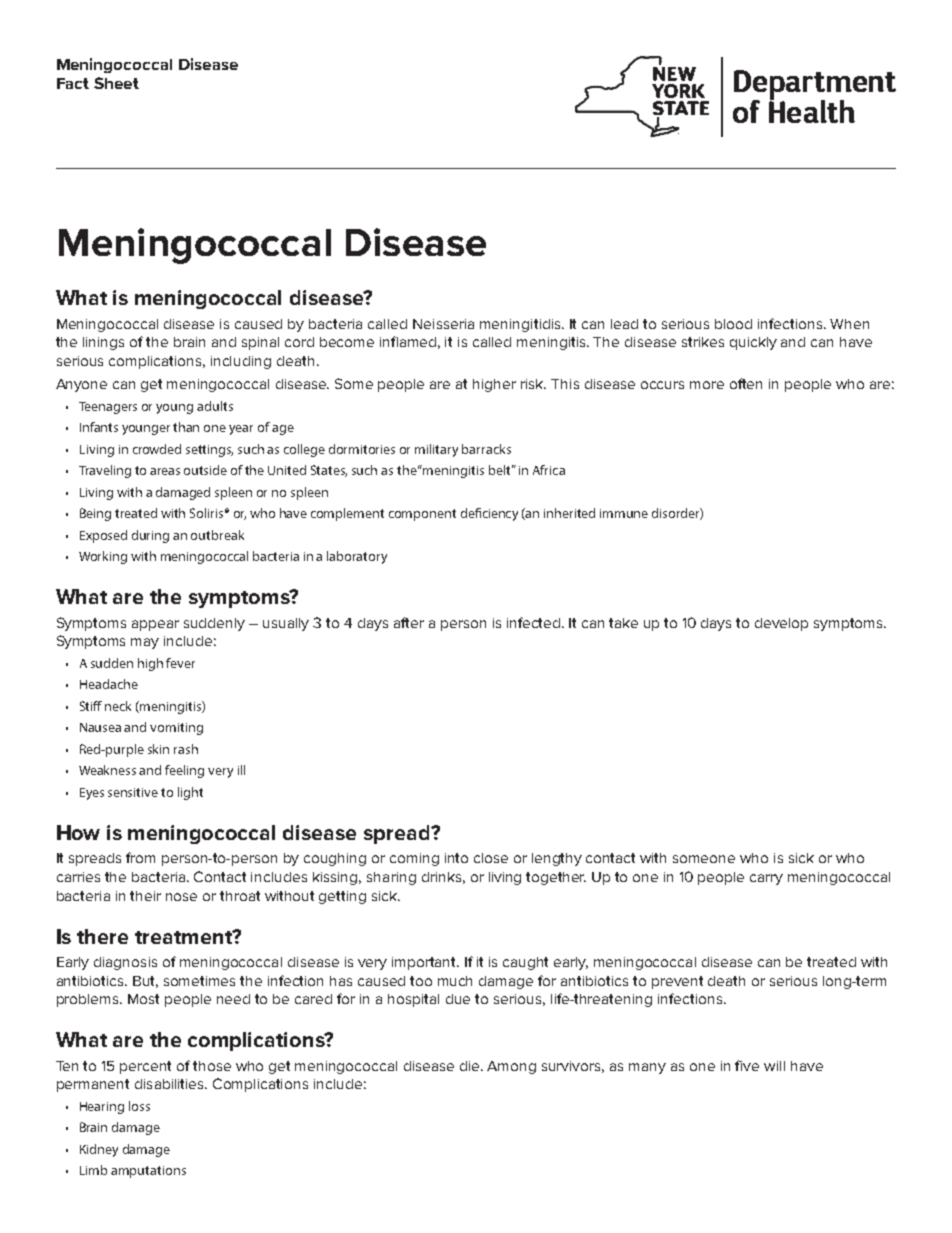 The width and height of the page is (952, 1233). What do you see at coordinates (116, 83) in the page?
I see `Sheet` at bounding box center [116, 83].
